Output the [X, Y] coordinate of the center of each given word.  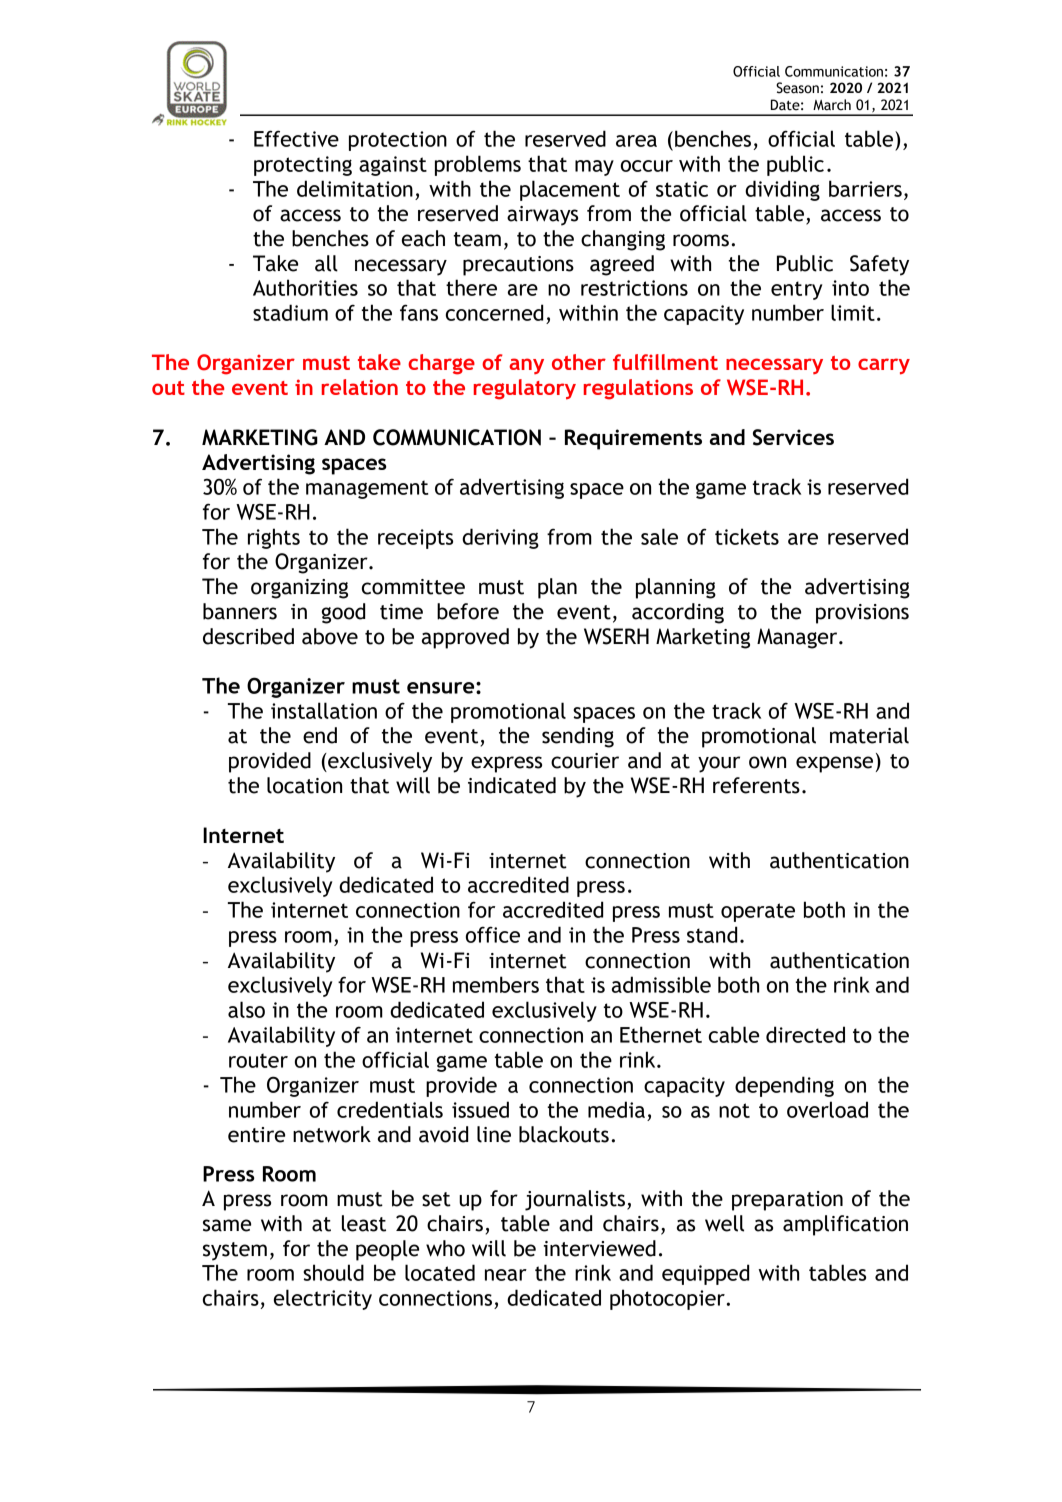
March [832, 105]
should [333, 1272]
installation [324, 710]
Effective [296, 138]
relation [360, 387]
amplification [845, 1225]
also [246, 1009]
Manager [798, 638]
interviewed [600, 1248]
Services [793, 437]
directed [805, 1034]
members [496, 984]
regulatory [525, 389]
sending [578, 737]
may [594, 168]
